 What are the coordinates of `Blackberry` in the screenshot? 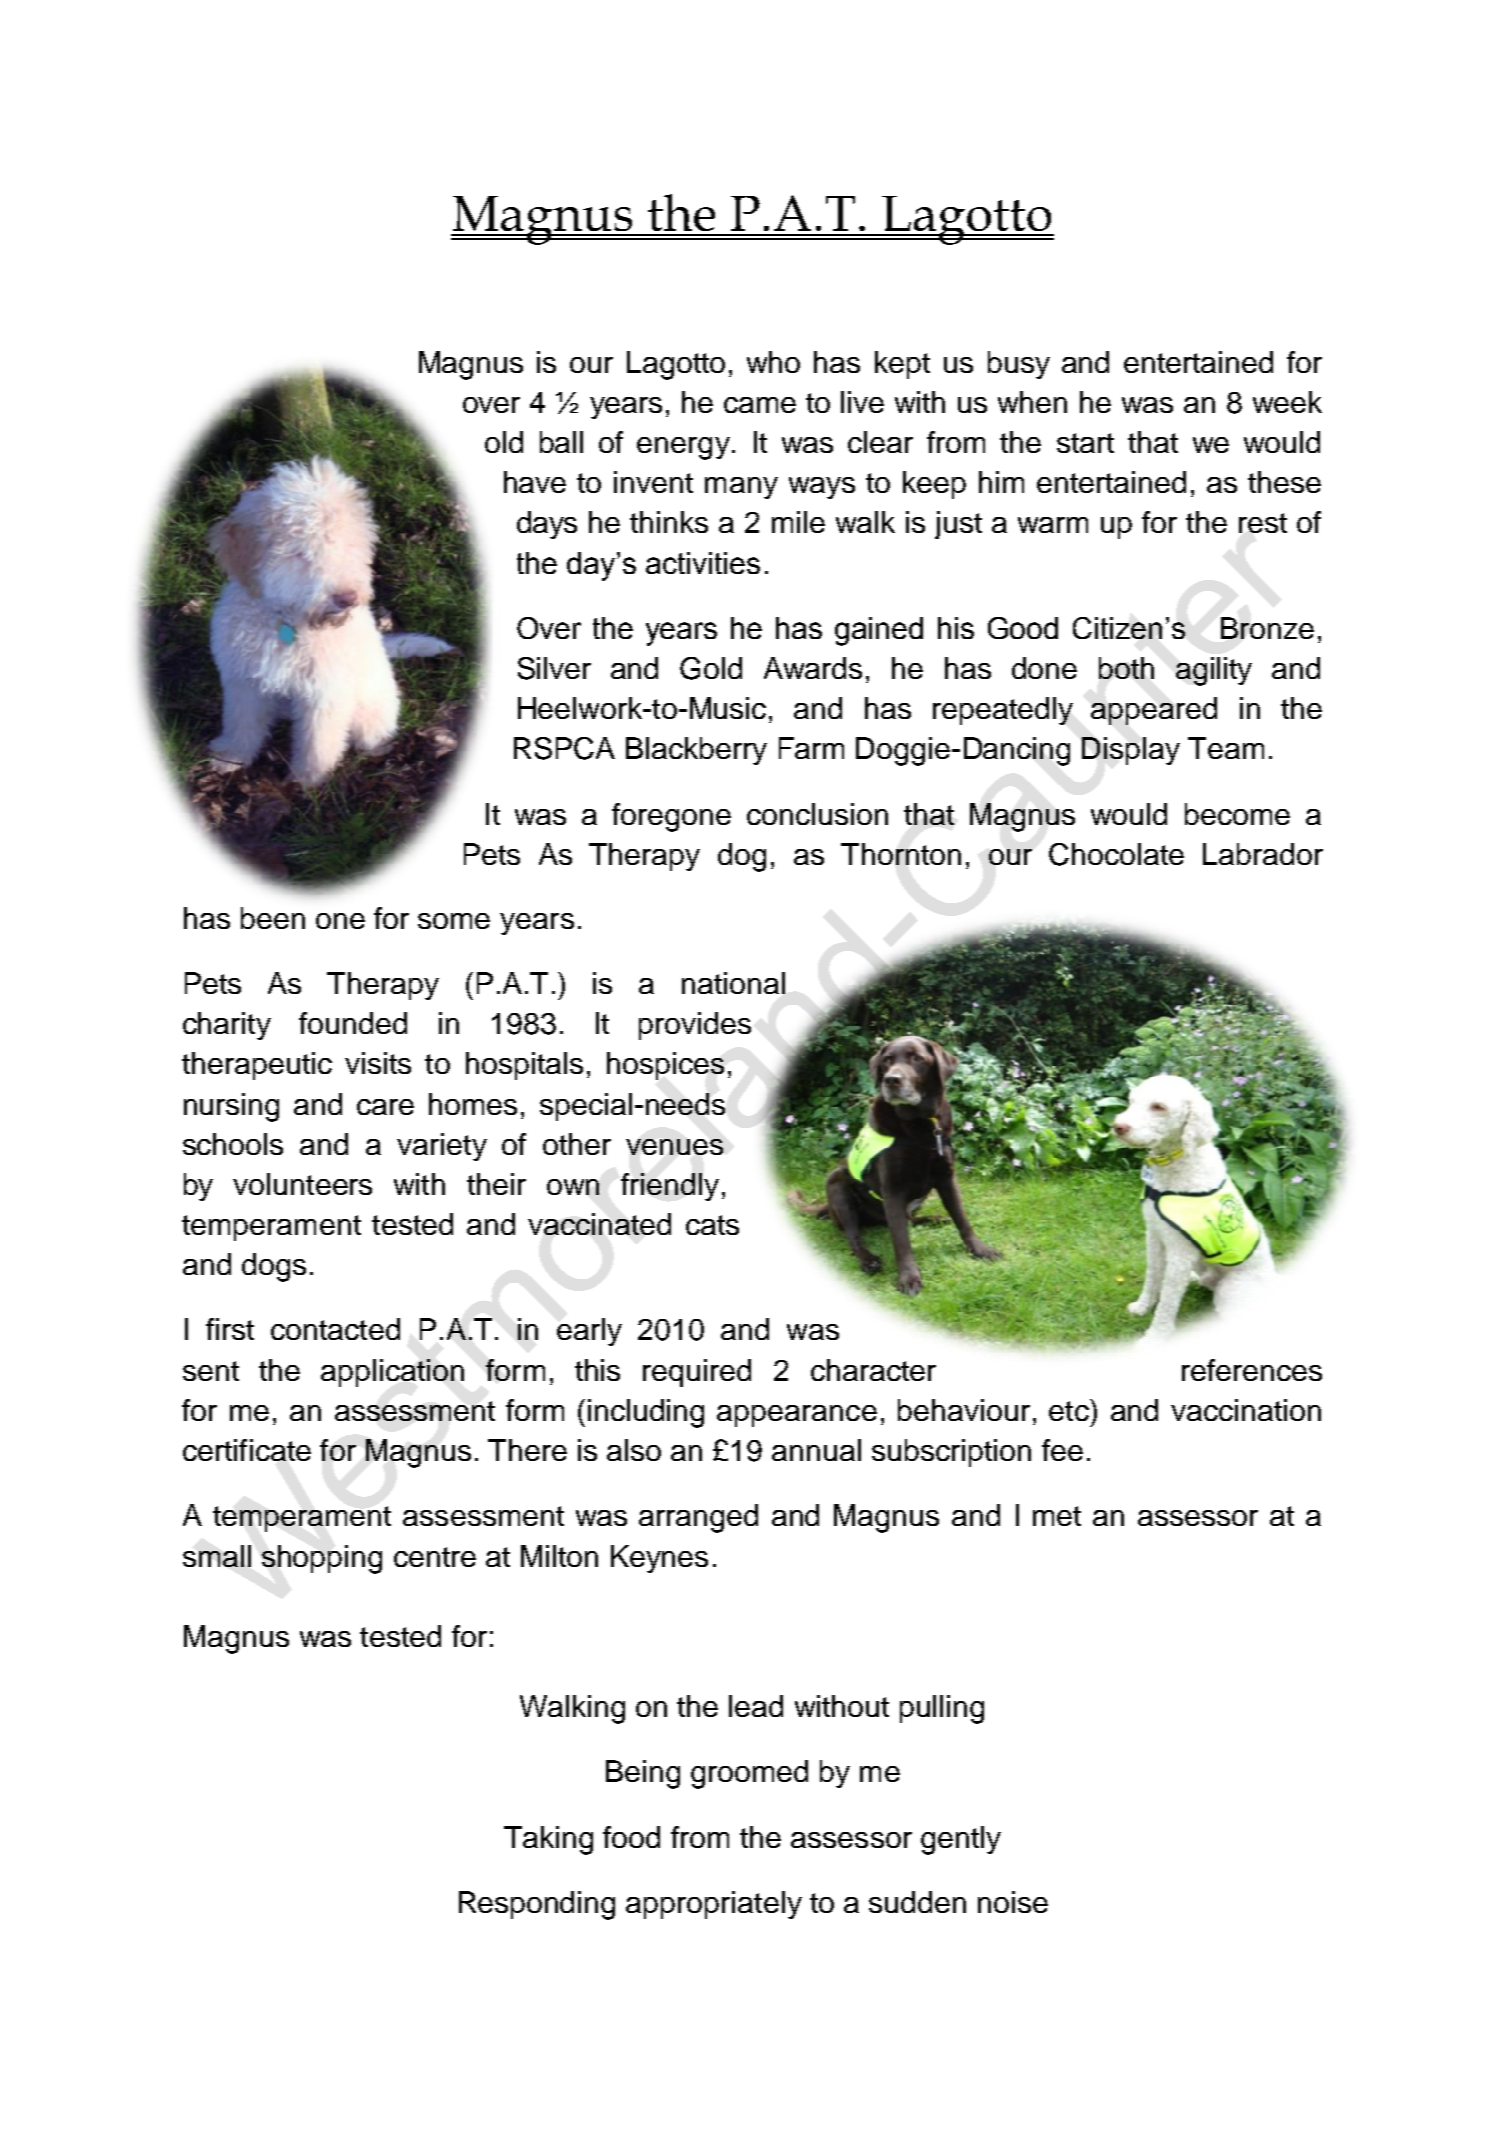 It's located at (696, 751).
